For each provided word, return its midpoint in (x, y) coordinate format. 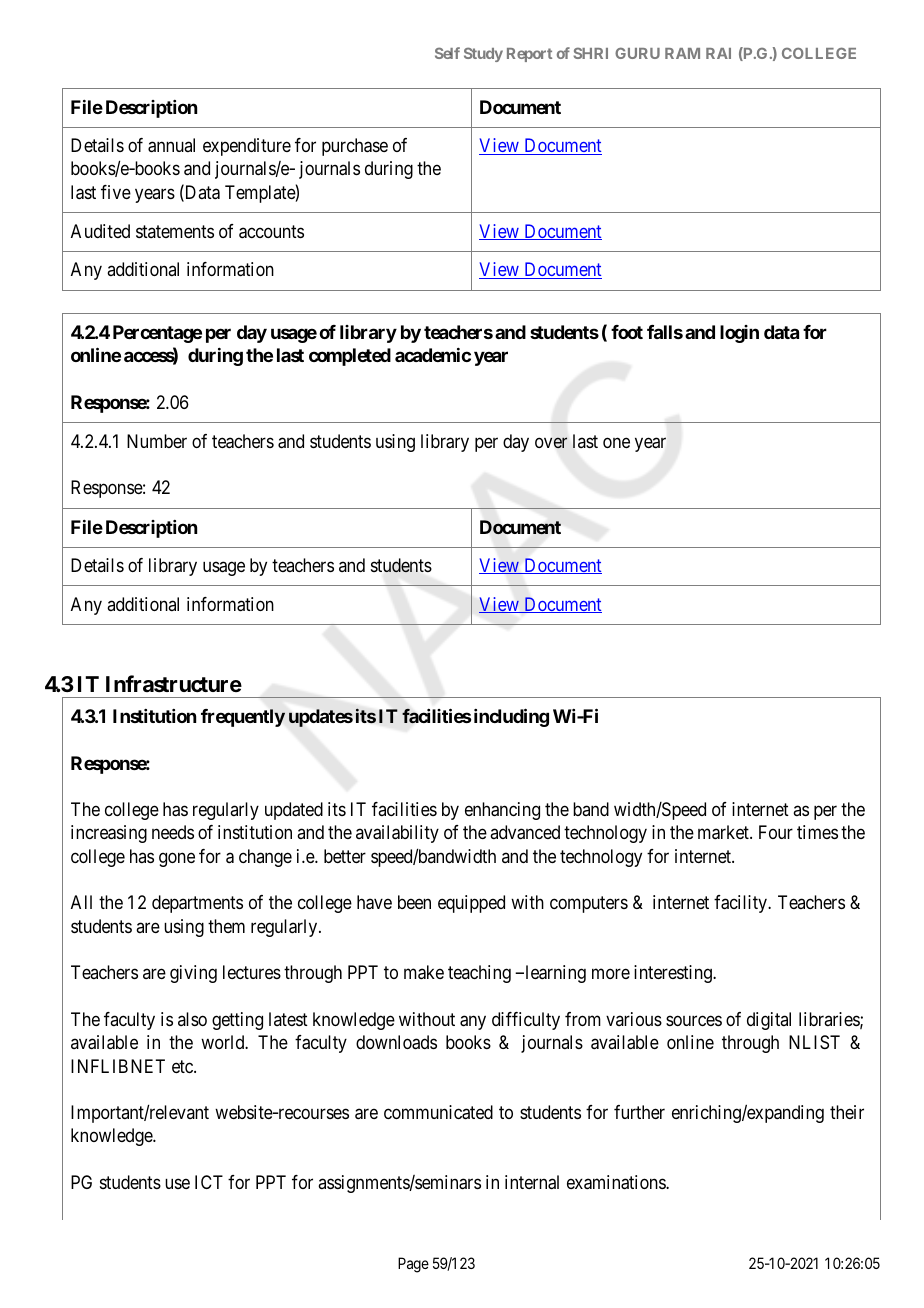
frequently (243, 718)
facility (741, 904)
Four (776, 832)
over (551, 443)
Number (157, 441)
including (511, 717)
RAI (718, 53)
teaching (479, 974)
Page (413, 1265)
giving (193, 974)
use (177, 1184)
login (739, 334)
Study (483, 54)
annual (171, 145)
